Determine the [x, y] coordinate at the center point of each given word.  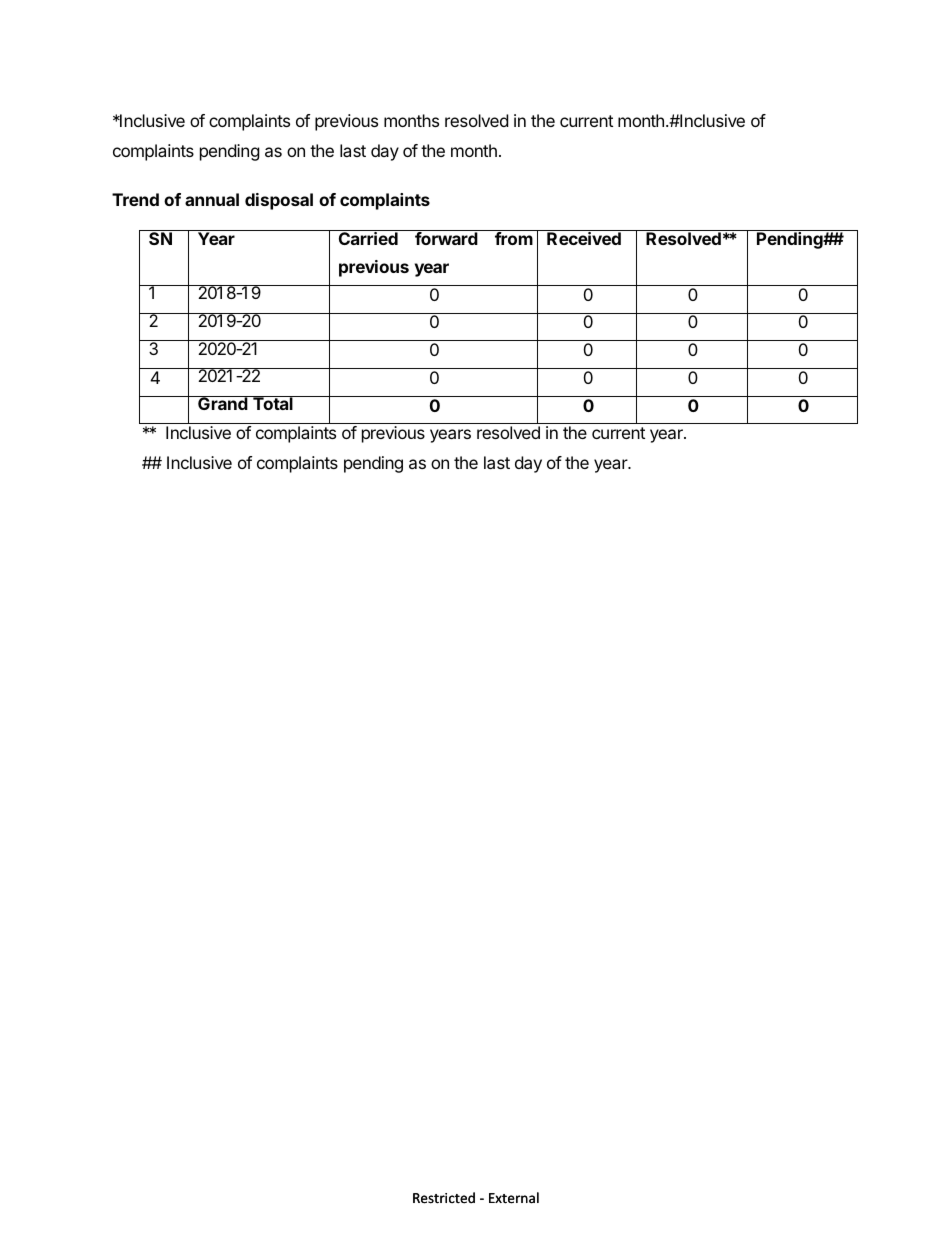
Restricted [444, 1198]
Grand [223, 403]
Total [273, 403]
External [514, 1198]
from [514, 237]
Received [584, 237]
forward [446, 237]
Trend [135, 199]
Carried [368, 237]
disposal [279, 201]
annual [212, 199]
